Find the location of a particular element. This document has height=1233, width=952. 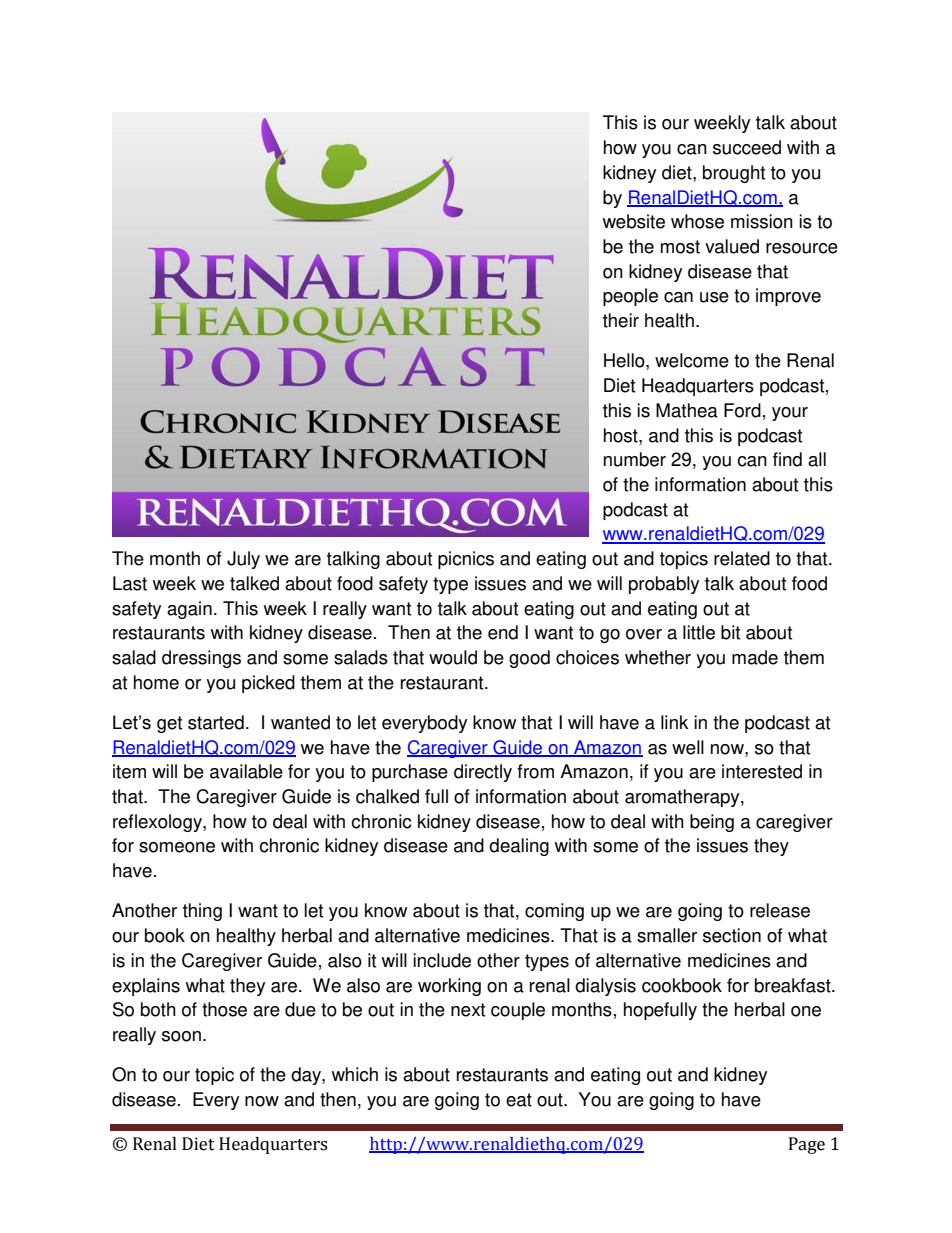

brought is located at coordinates (734, 174).
